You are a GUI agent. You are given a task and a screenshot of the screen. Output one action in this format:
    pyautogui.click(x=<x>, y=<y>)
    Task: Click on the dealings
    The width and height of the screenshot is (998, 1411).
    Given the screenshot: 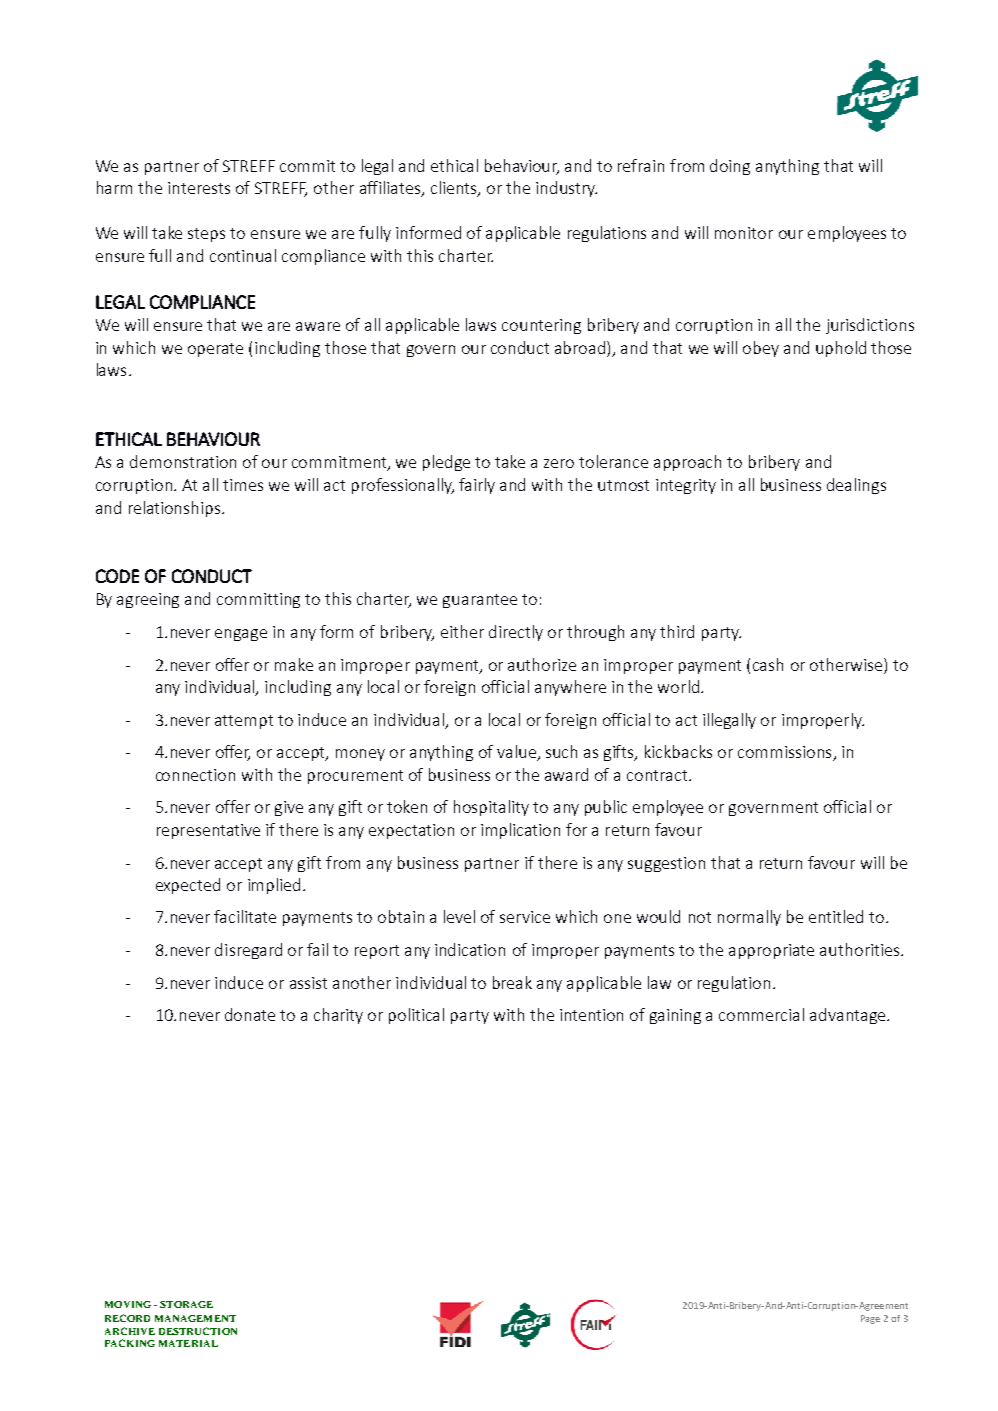 What is the action you would take?
    pyautogui.click(x=856, y=486)
